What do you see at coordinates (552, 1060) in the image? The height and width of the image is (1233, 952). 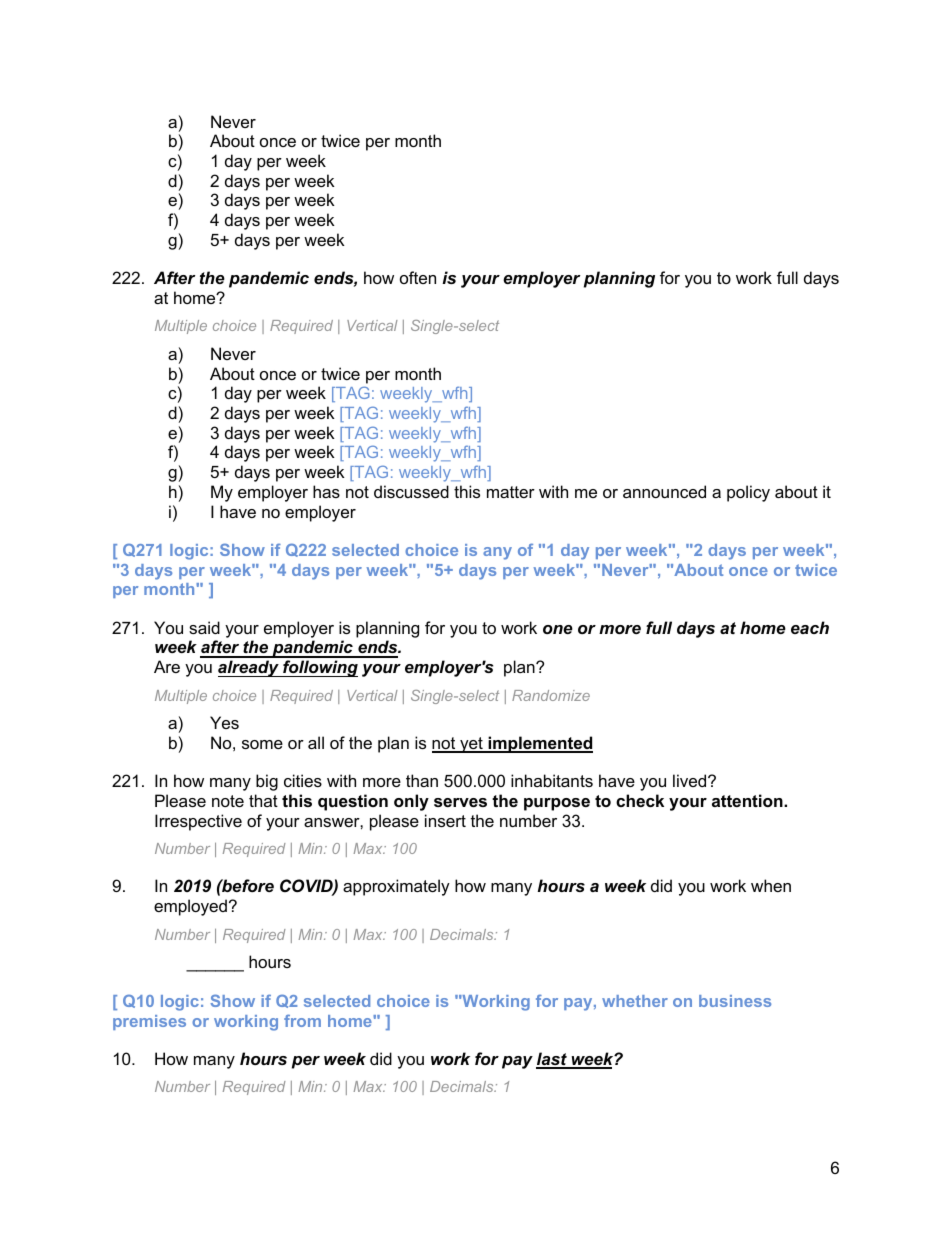 I see `last` at bounding box center [552, 1060].
